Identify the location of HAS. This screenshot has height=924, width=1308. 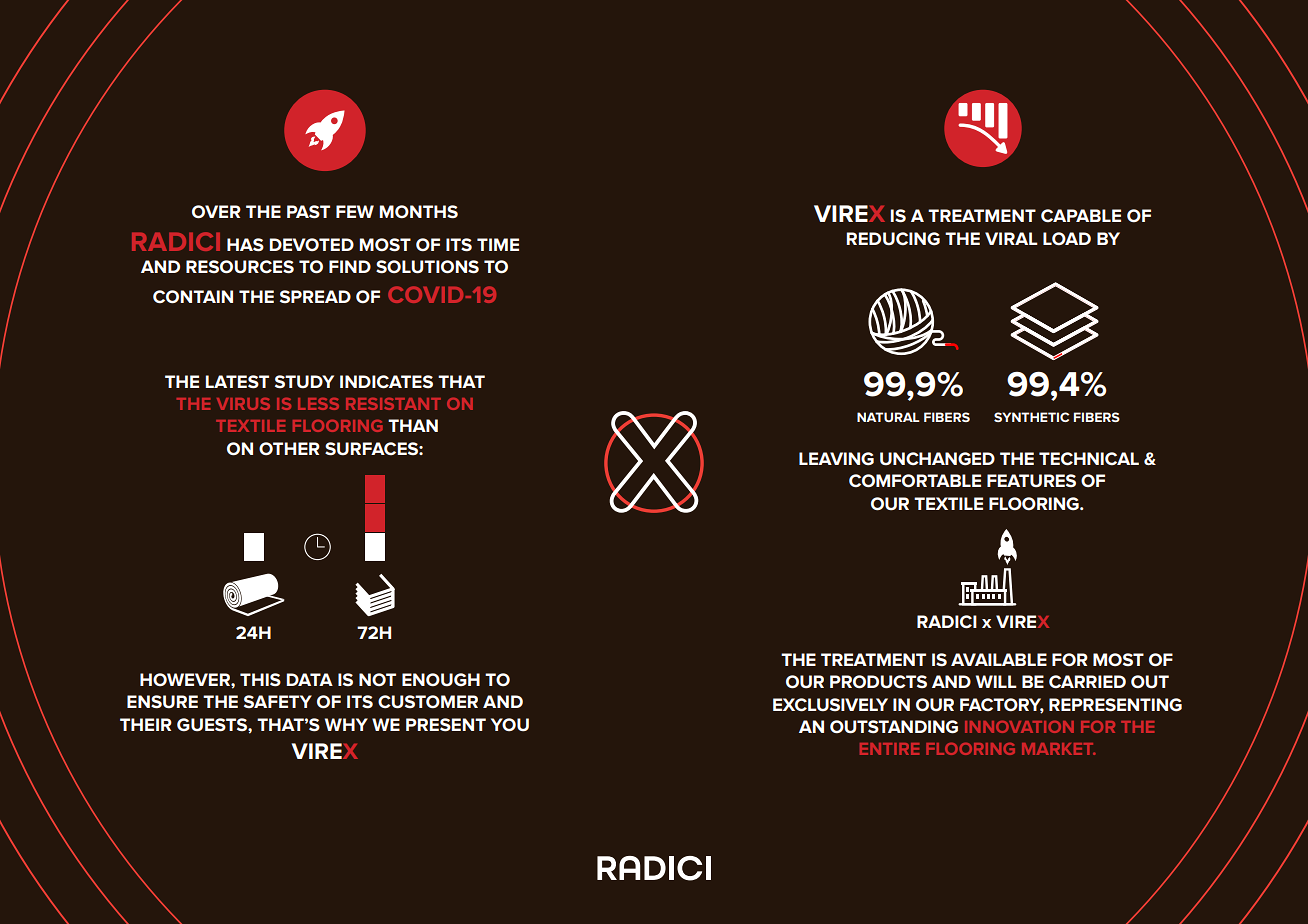
(245, 245).
